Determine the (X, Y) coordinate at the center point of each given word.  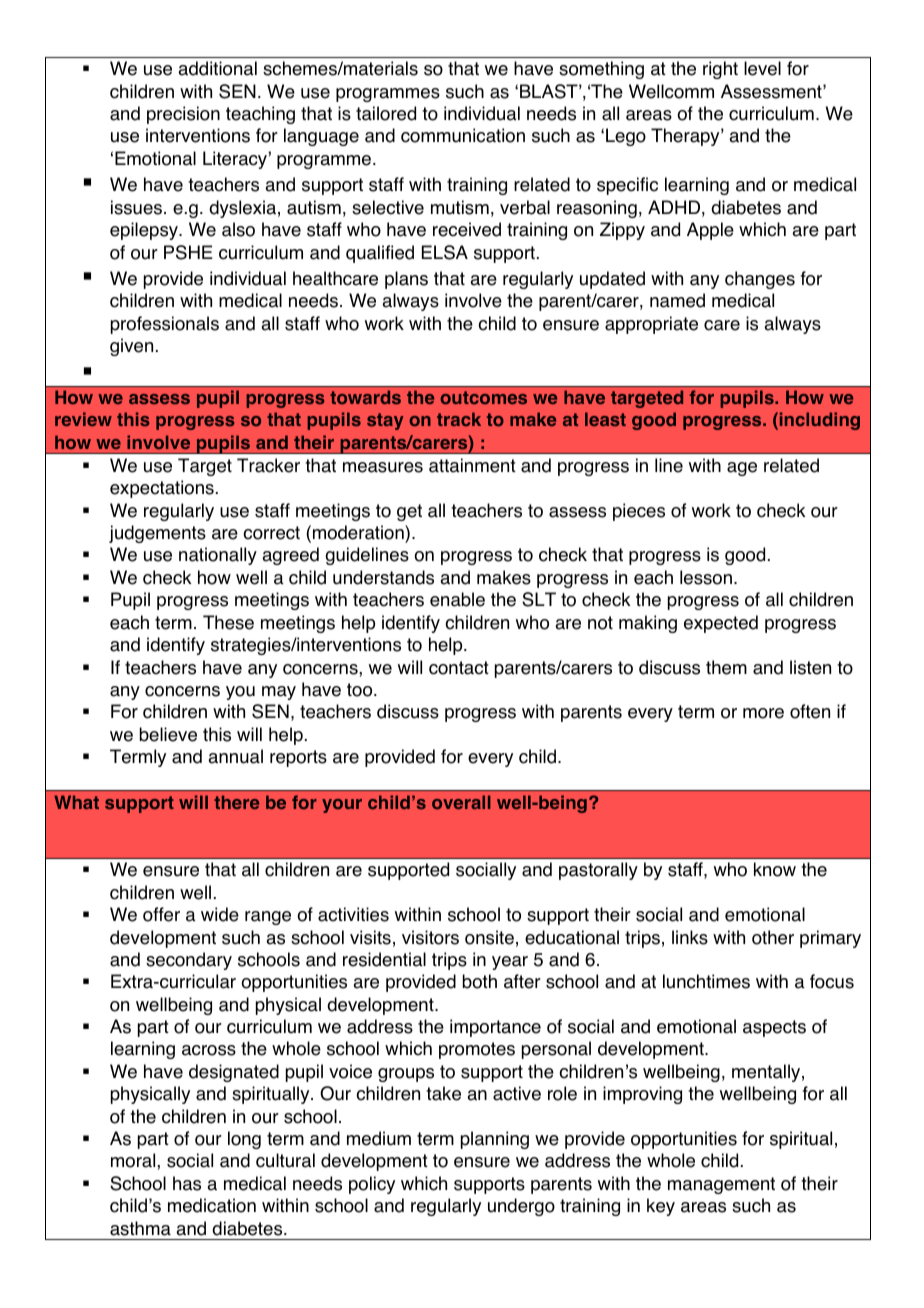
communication (463, 135)
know (775, 869)
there (236, 802)
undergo (521, 1207)
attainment (472, 465)
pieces (639, 512)
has (187, 1183)
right (720, 70)
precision (183, 115)
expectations (162, 489)
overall (461, 802)
